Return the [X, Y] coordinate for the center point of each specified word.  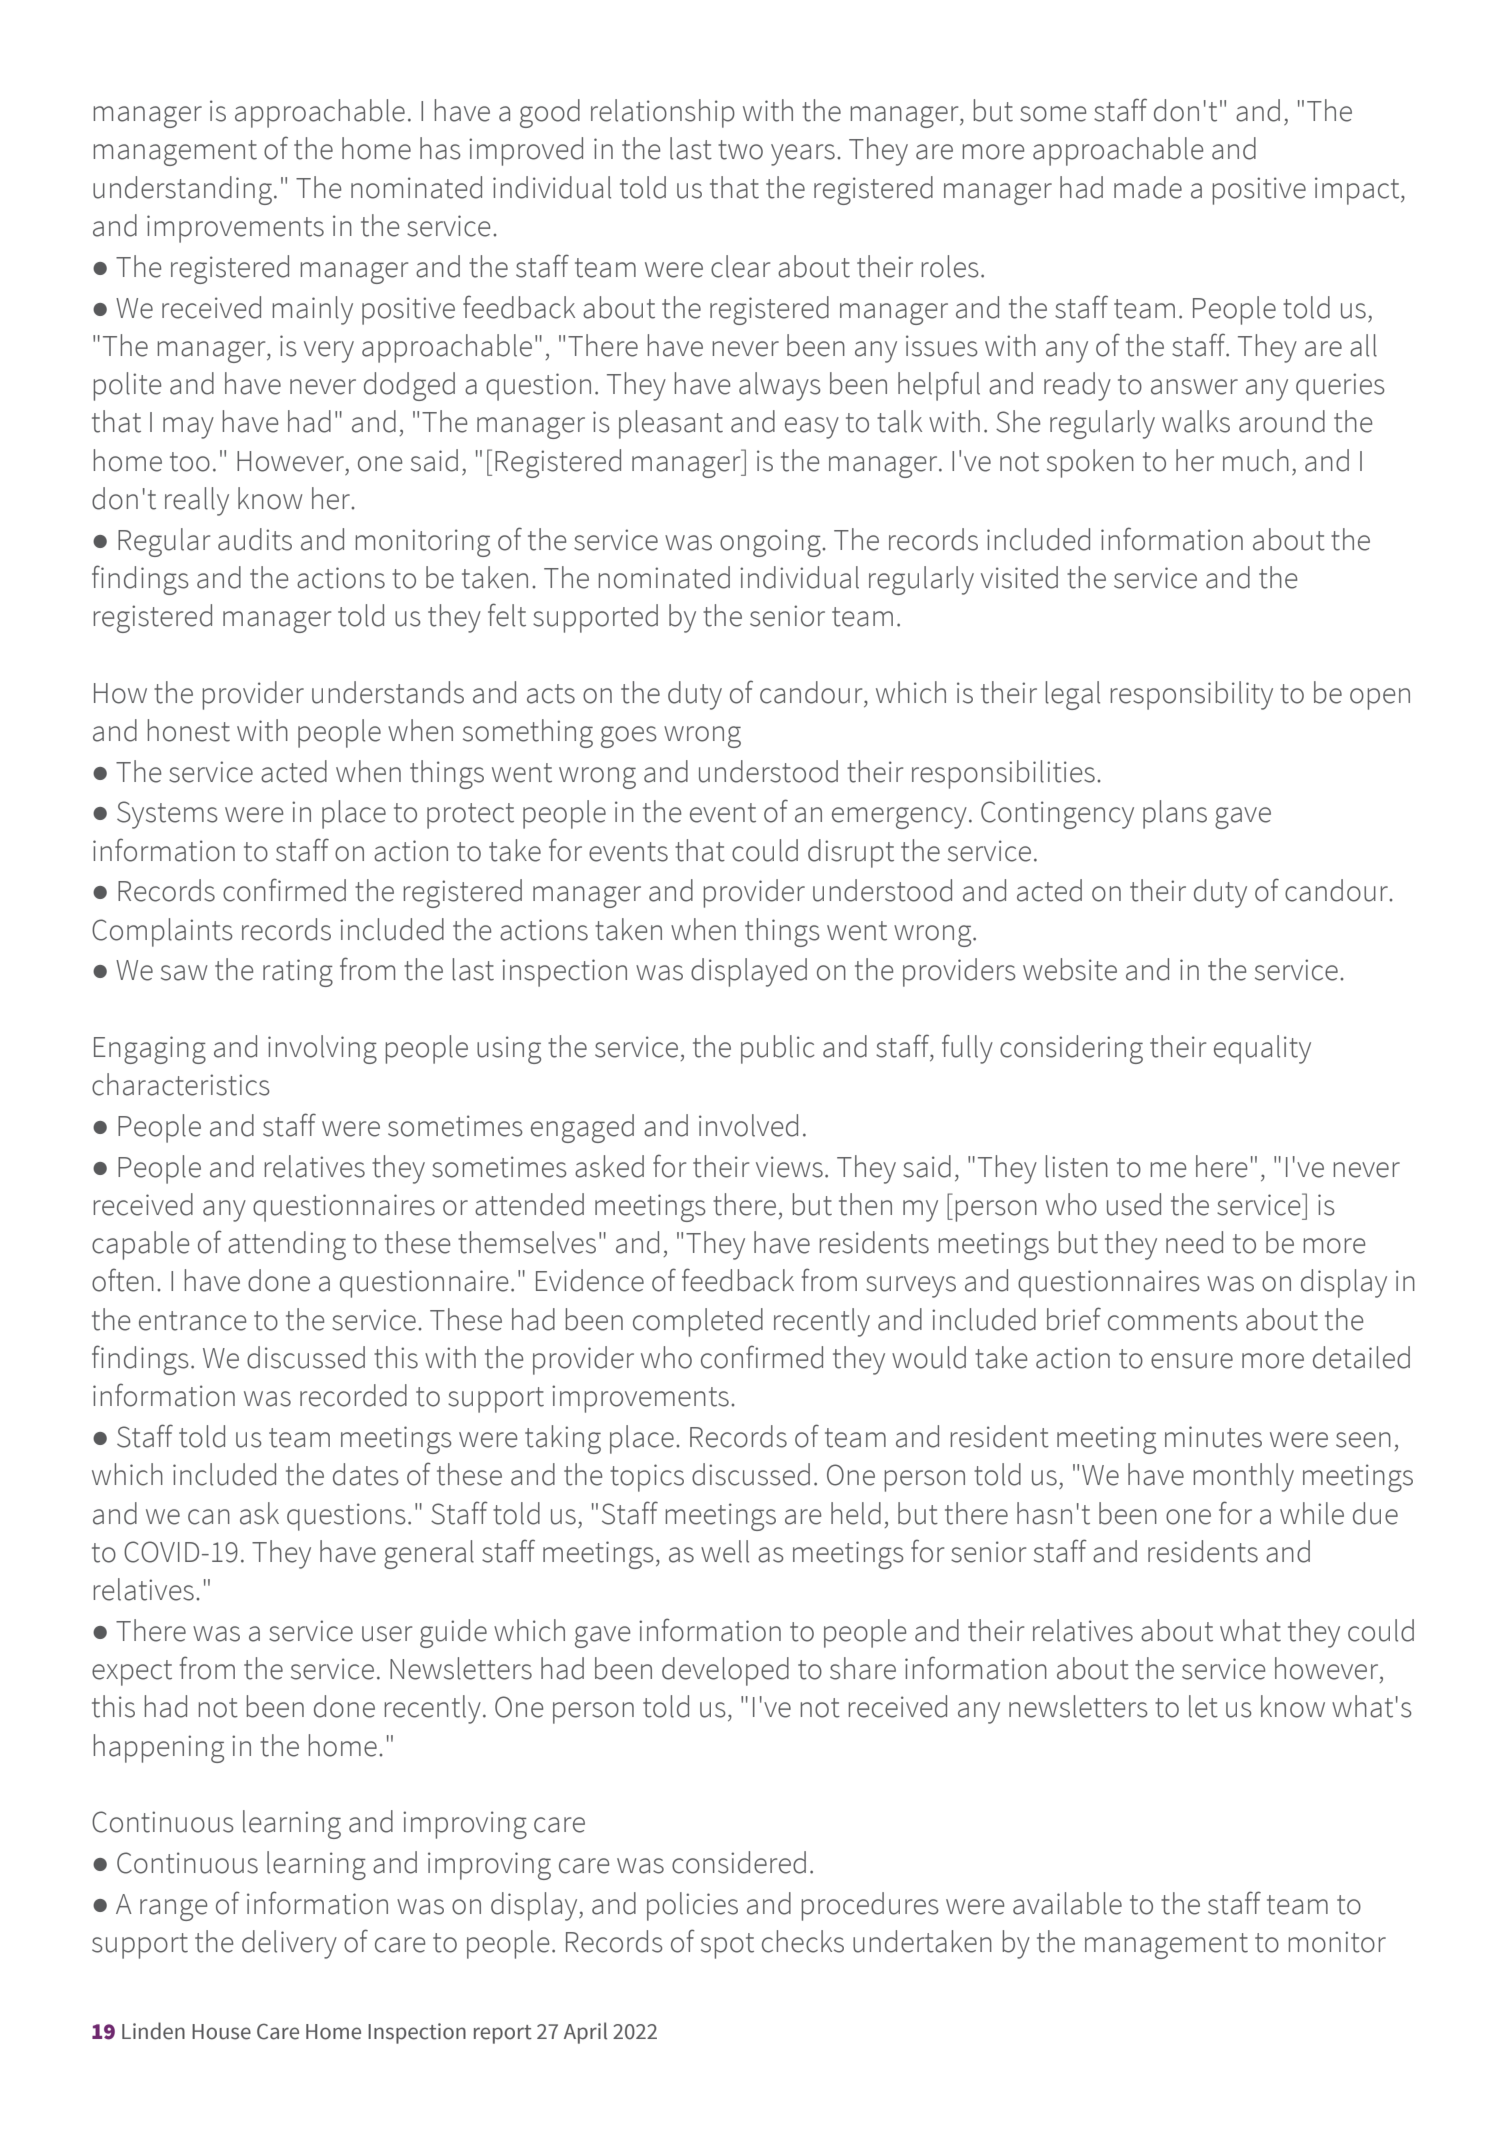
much [1256, 460]
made [1148, 187]
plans [1175, 814]
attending [287, 1245]
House [221, 2032]
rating [298, 973]
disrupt [851, 853]
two [740, 150]
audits [255, 539]
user [387, 1634]
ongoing [771, 543]
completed [698, 1322]
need [1194, 1242]
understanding [182, 190]
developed [725, 1671]
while [1312, 1513]
